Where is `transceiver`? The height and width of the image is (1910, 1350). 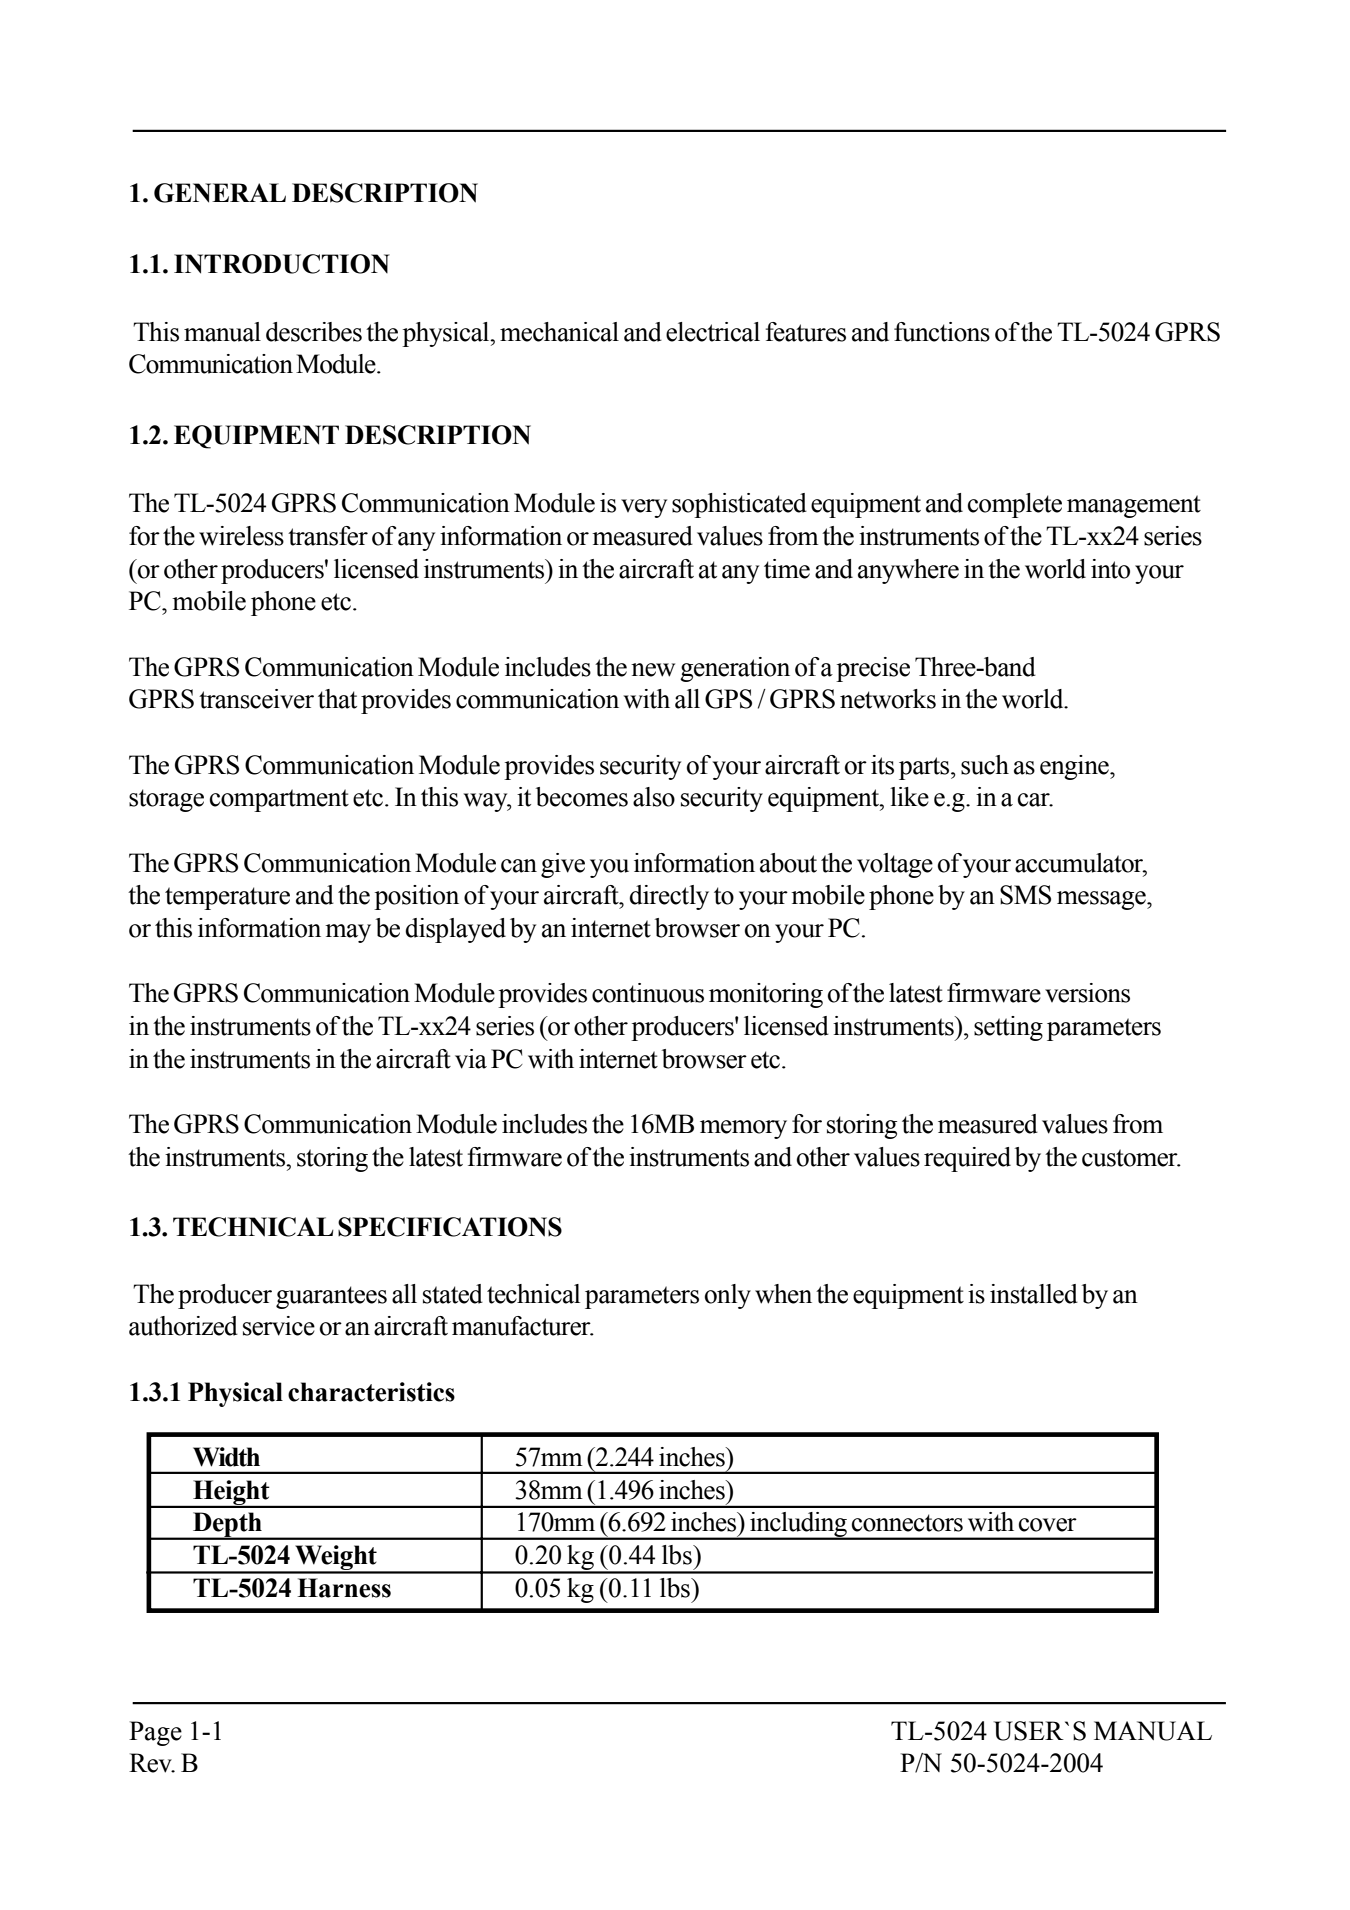 transceiver is located at coordinates (256, 699).
